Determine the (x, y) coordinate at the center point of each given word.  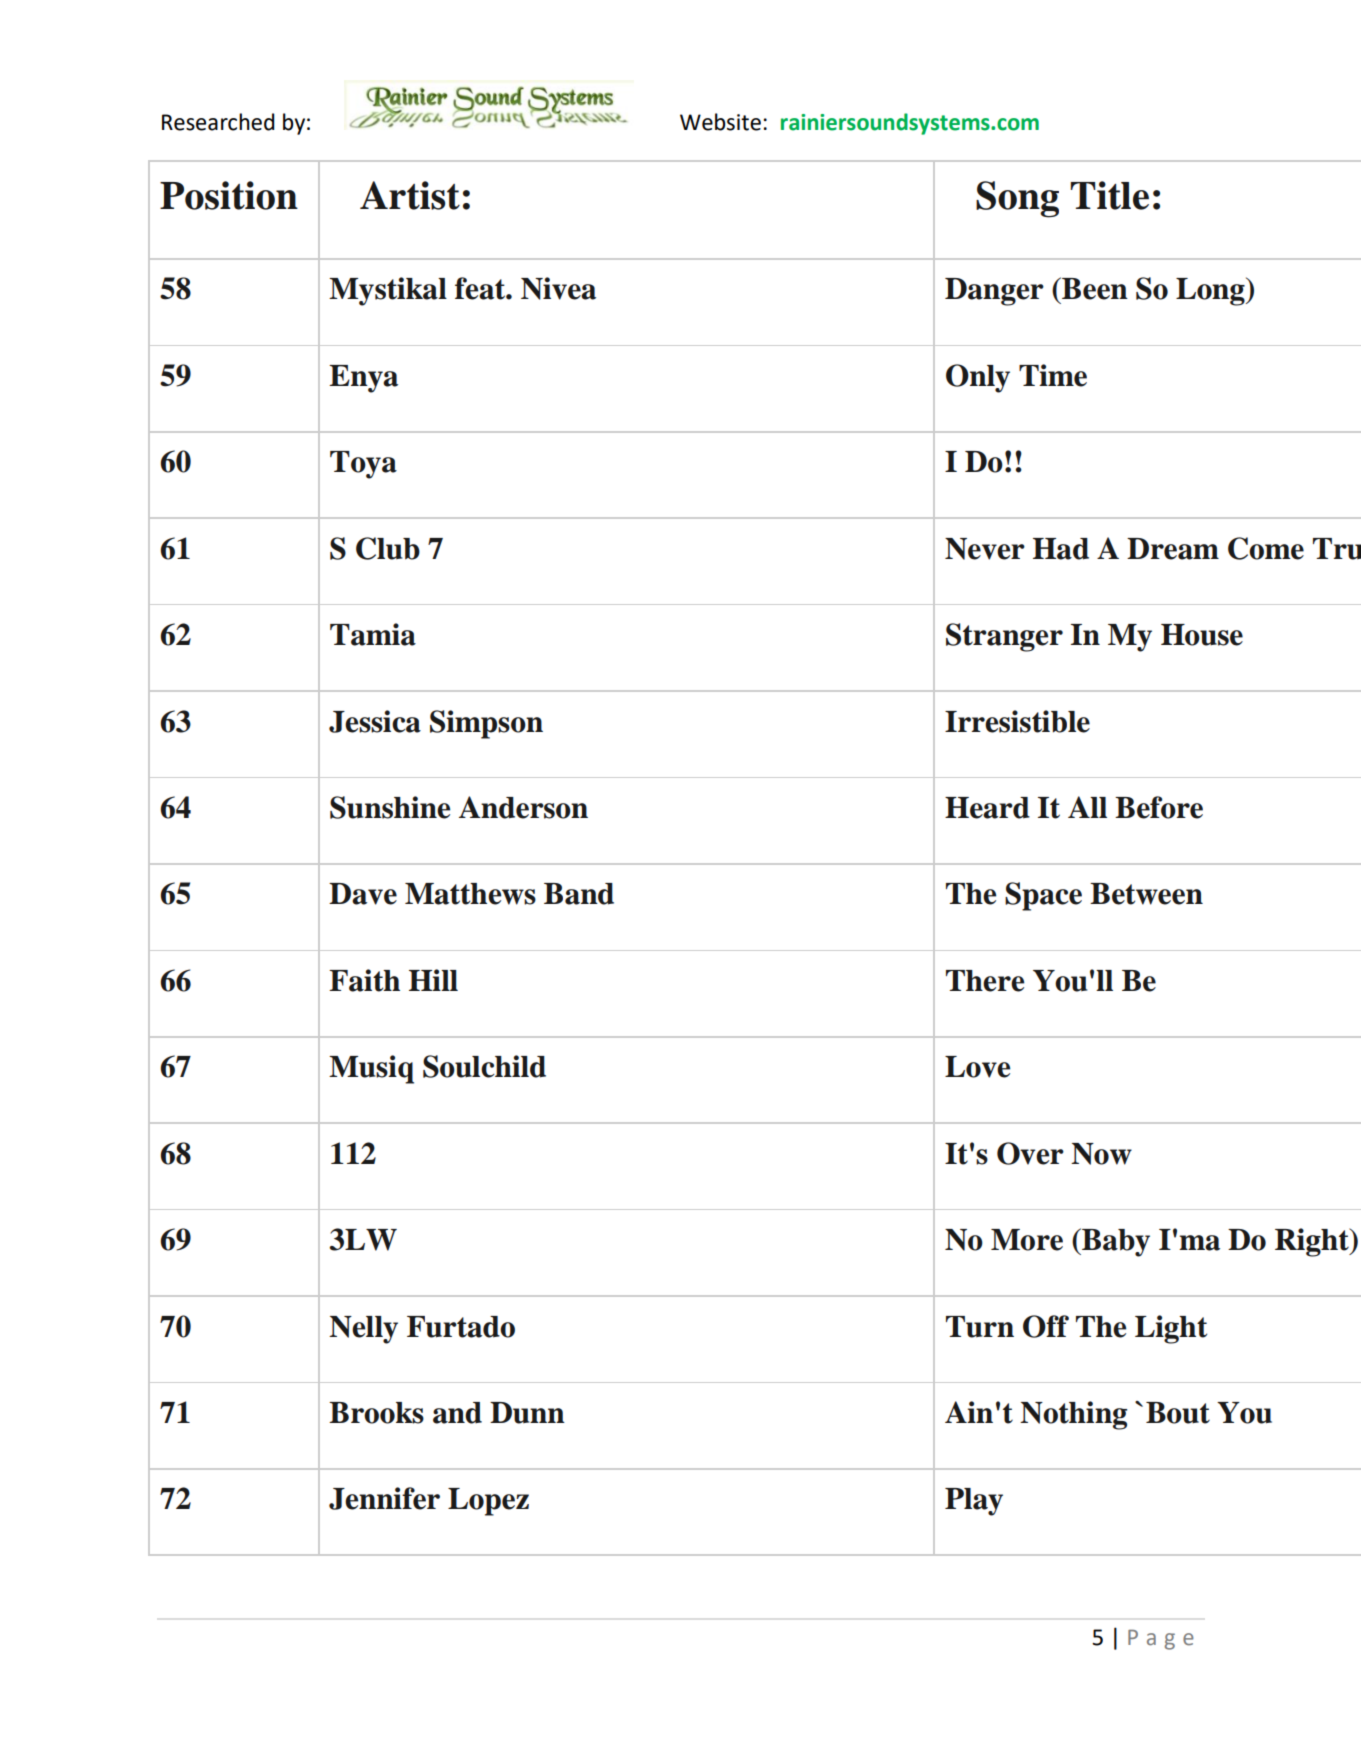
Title (1110, 195)
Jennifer (384, 1498)
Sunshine (390, 807)
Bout (1178, 1413)
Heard (987, 808)
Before (1159, 807)
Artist (410, 195)
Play (974, 1502)
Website (720, 122)
